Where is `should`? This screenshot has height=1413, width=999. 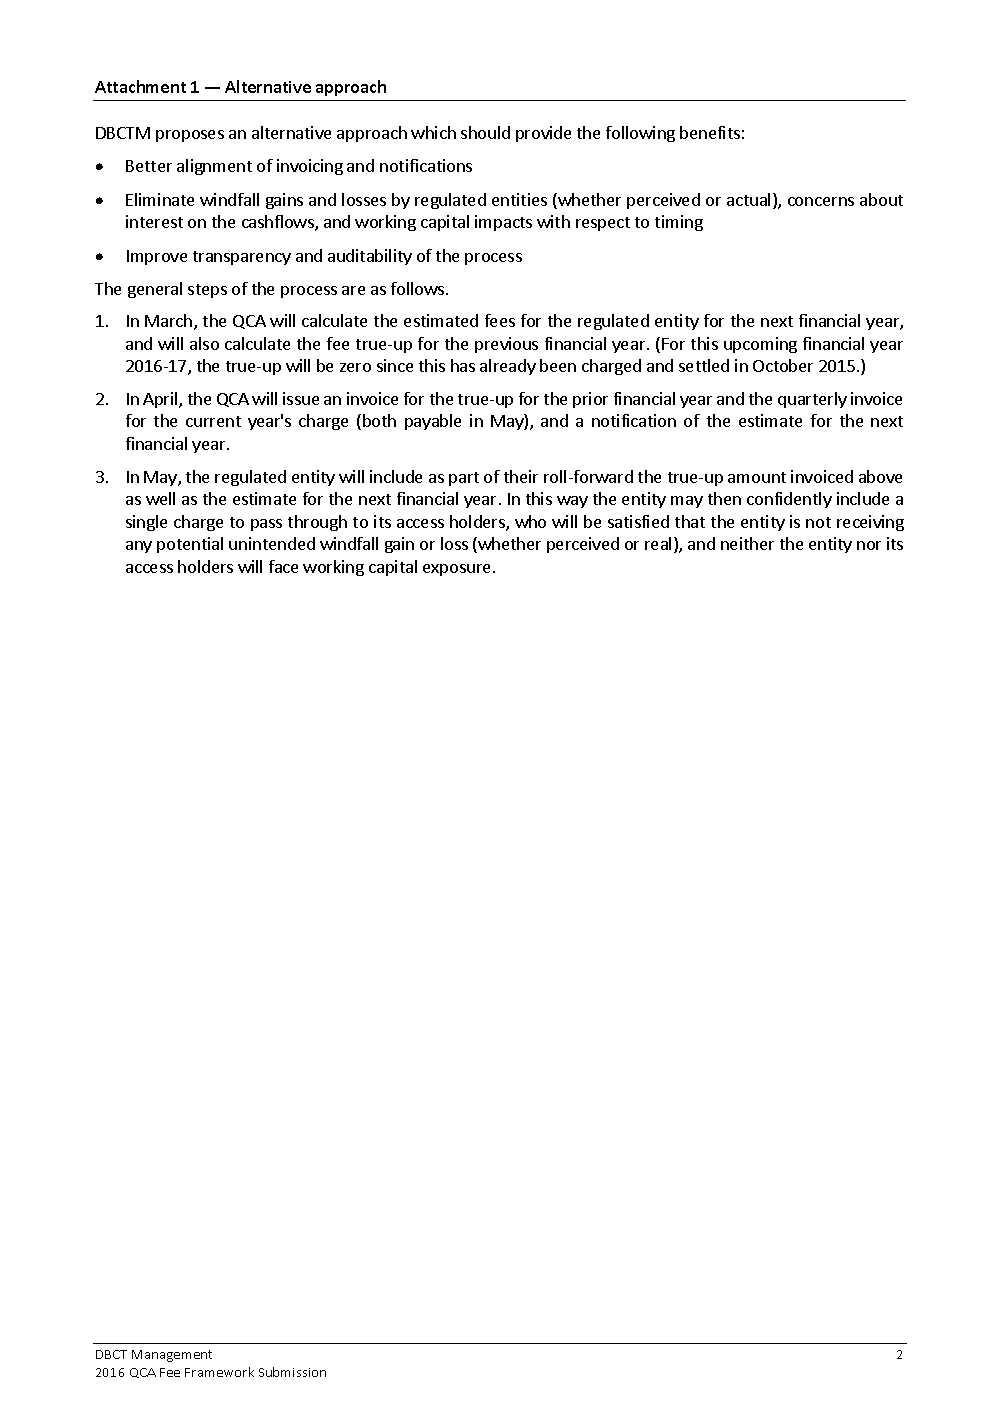 should is located at coordinates (485, 132).
